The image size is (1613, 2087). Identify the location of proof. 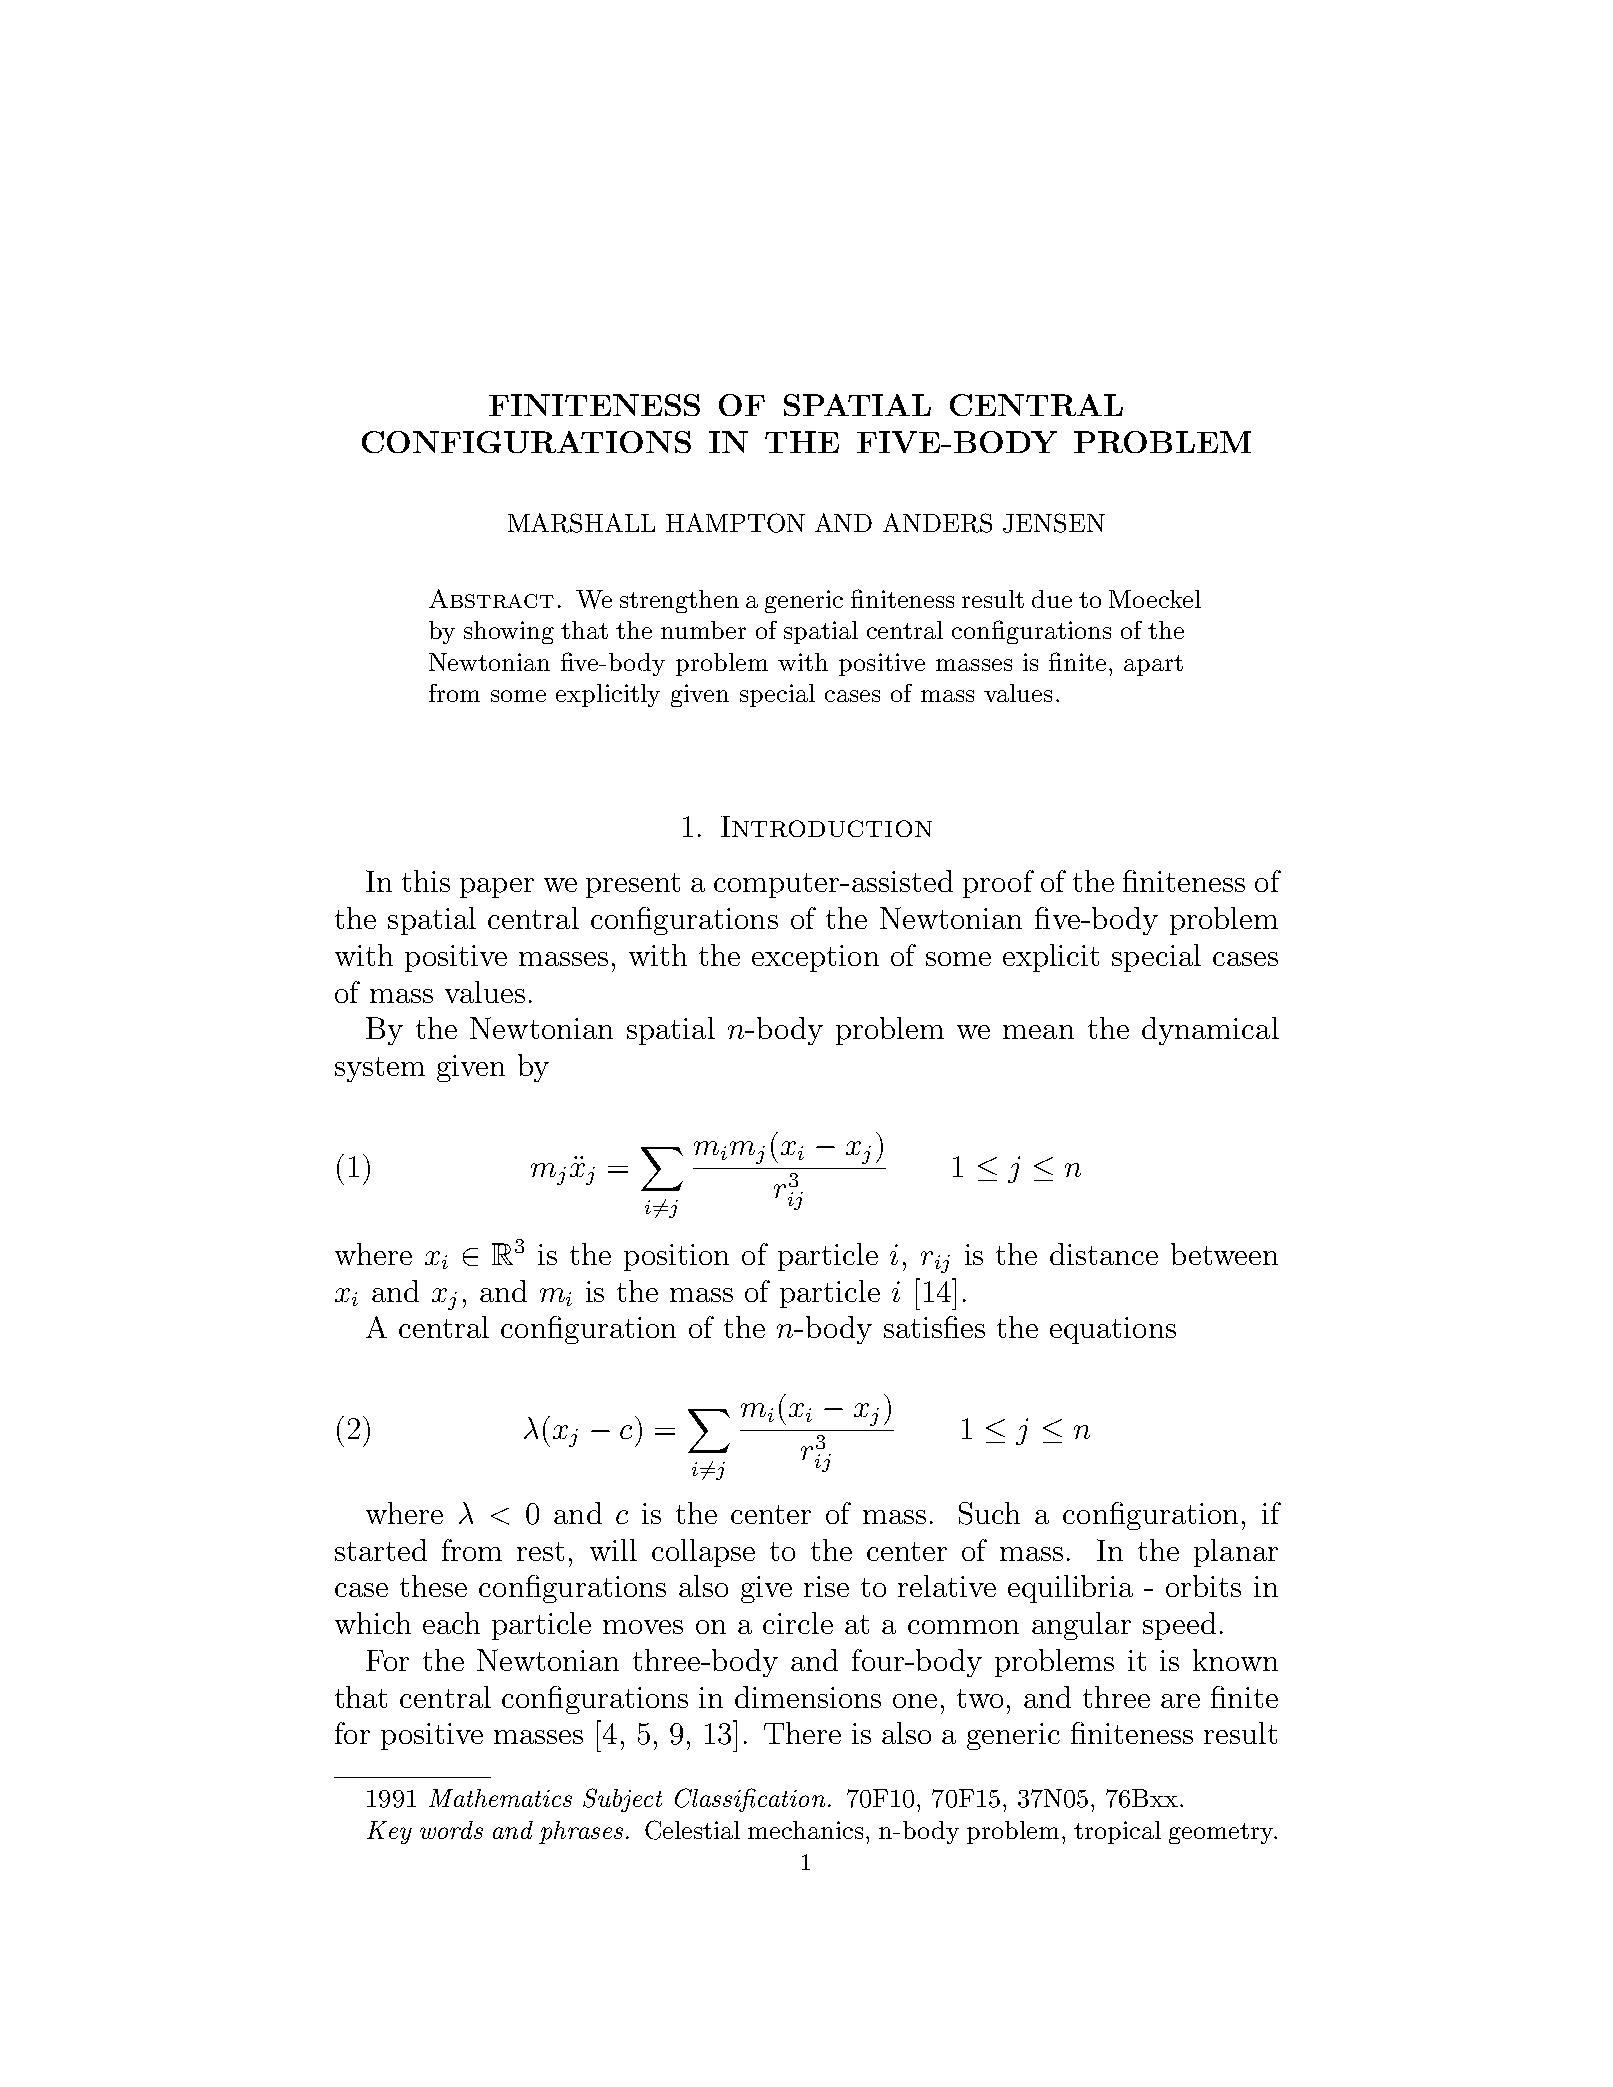
(998, 884).
